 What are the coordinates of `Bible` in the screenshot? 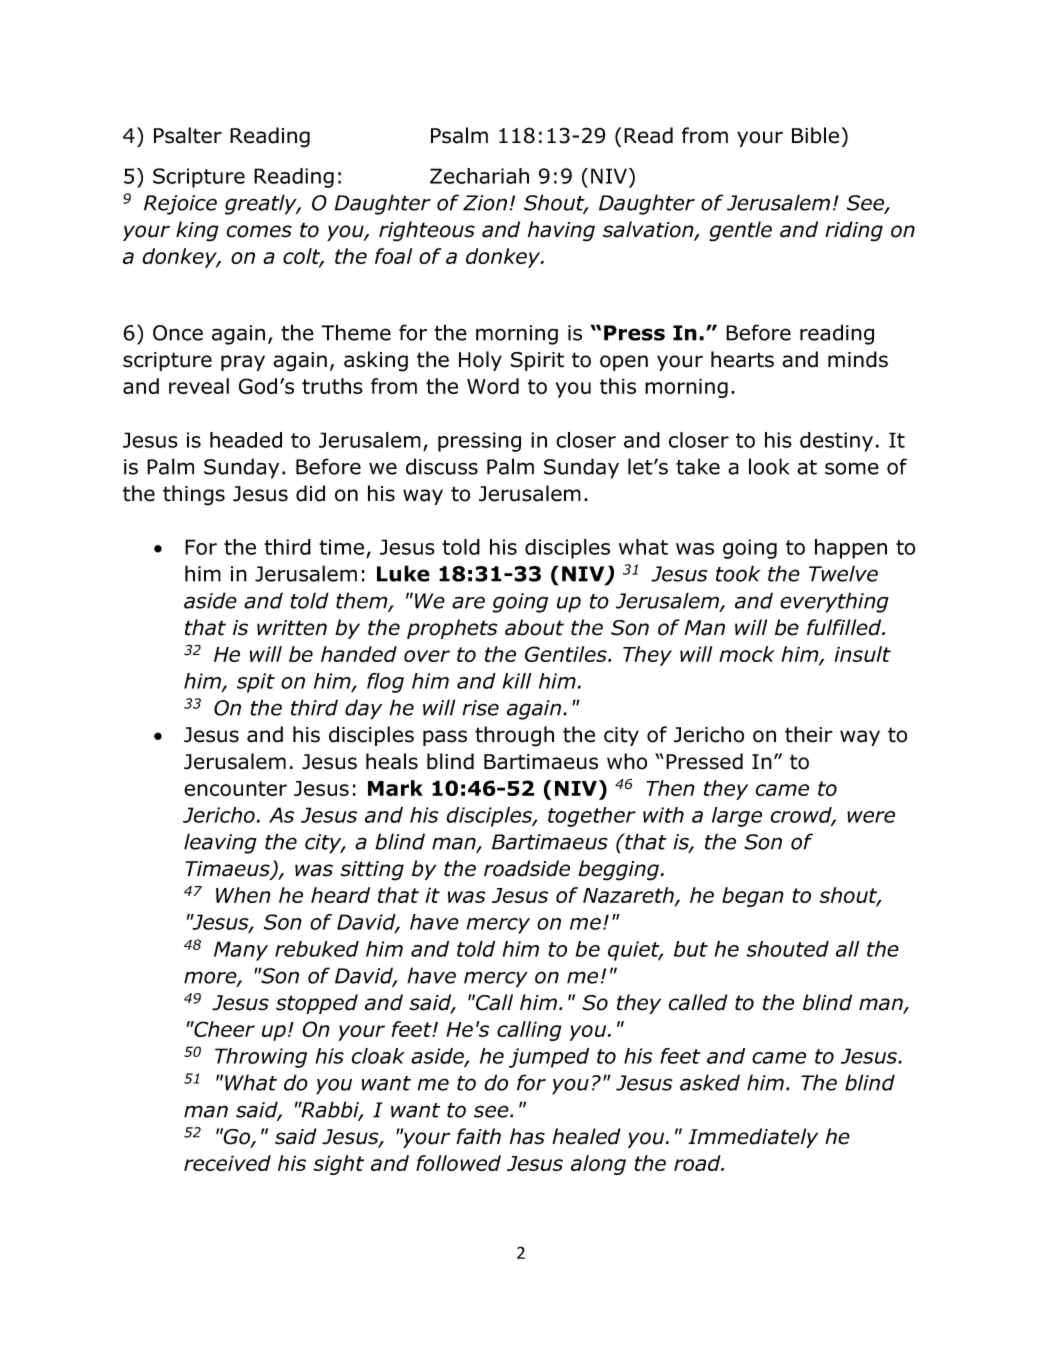 It's located at (815, 135).
